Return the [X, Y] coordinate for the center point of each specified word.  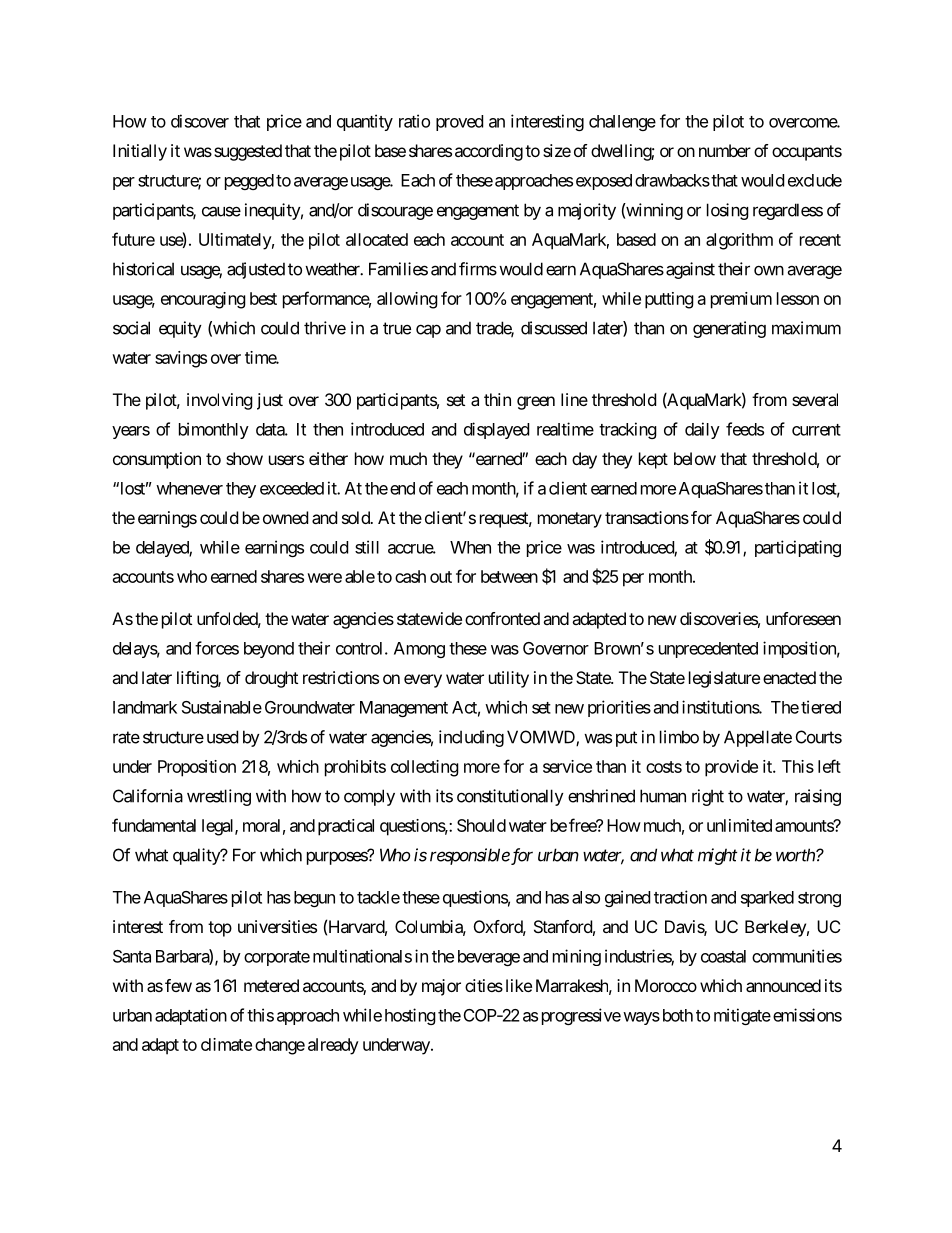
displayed [496, 430]
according [489, 152]
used [222, 737]
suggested [248, 152]
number [725, 150]
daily [702, 430]
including [471, 738]
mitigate [742, 1016]
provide [731, 768]
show [244, 458]
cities [484, 985]
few [178, 985]
